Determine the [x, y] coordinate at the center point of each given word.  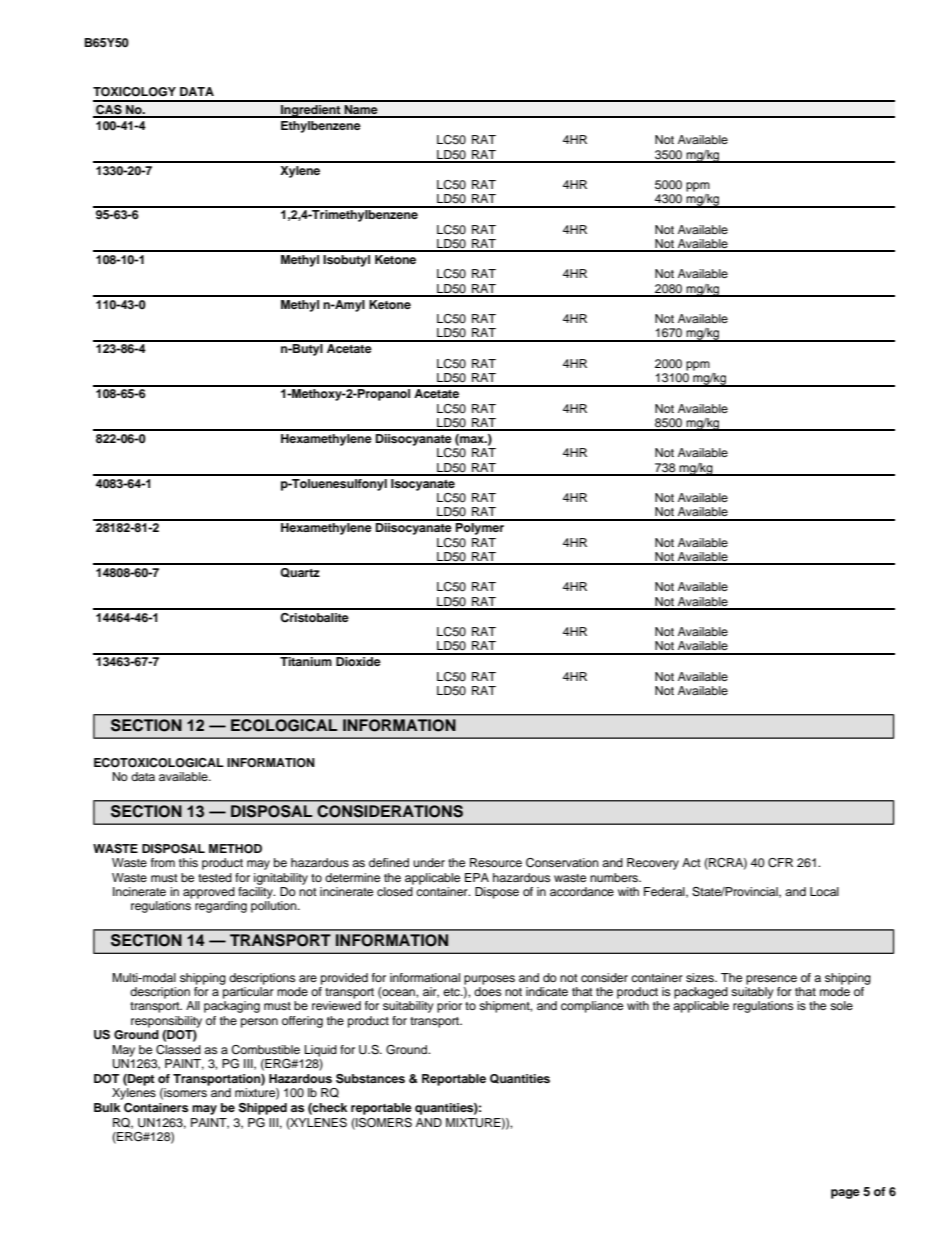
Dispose [497, 893]
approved [209, 893]
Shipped [263, 1109]
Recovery [653, 864]
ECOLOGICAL [284, 725]
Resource [496, 862]
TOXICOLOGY [134, 92]
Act [691, 862]
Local [824, 891]
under [429, 862]
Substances [370, 1079]
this [188, 862]
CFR [780, 863]
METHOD [235, 849]
